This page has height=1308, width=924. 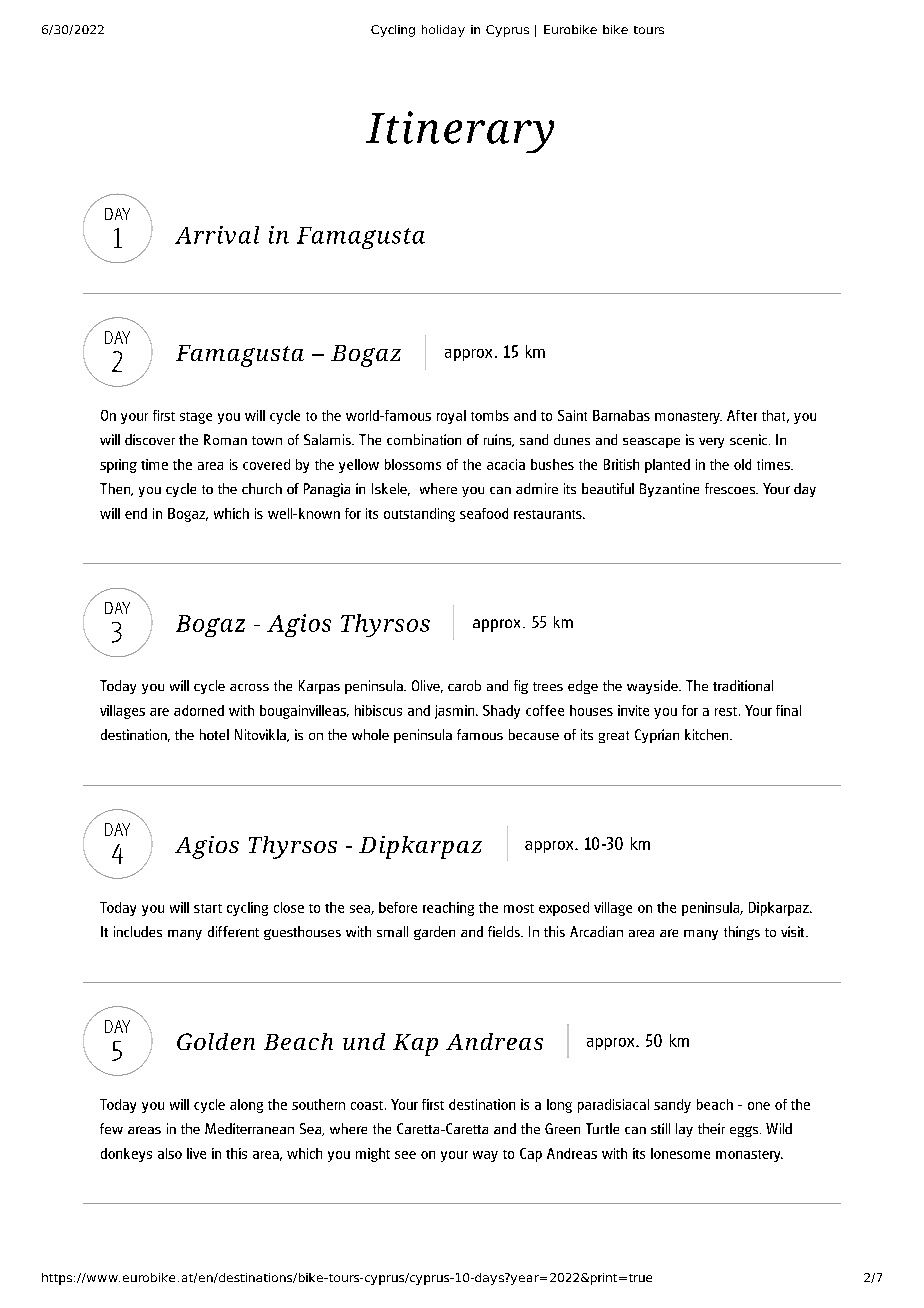 What do you see at coordinates (170, 1153) in the page?
I see `also` at bounding box center [170, 1153].
